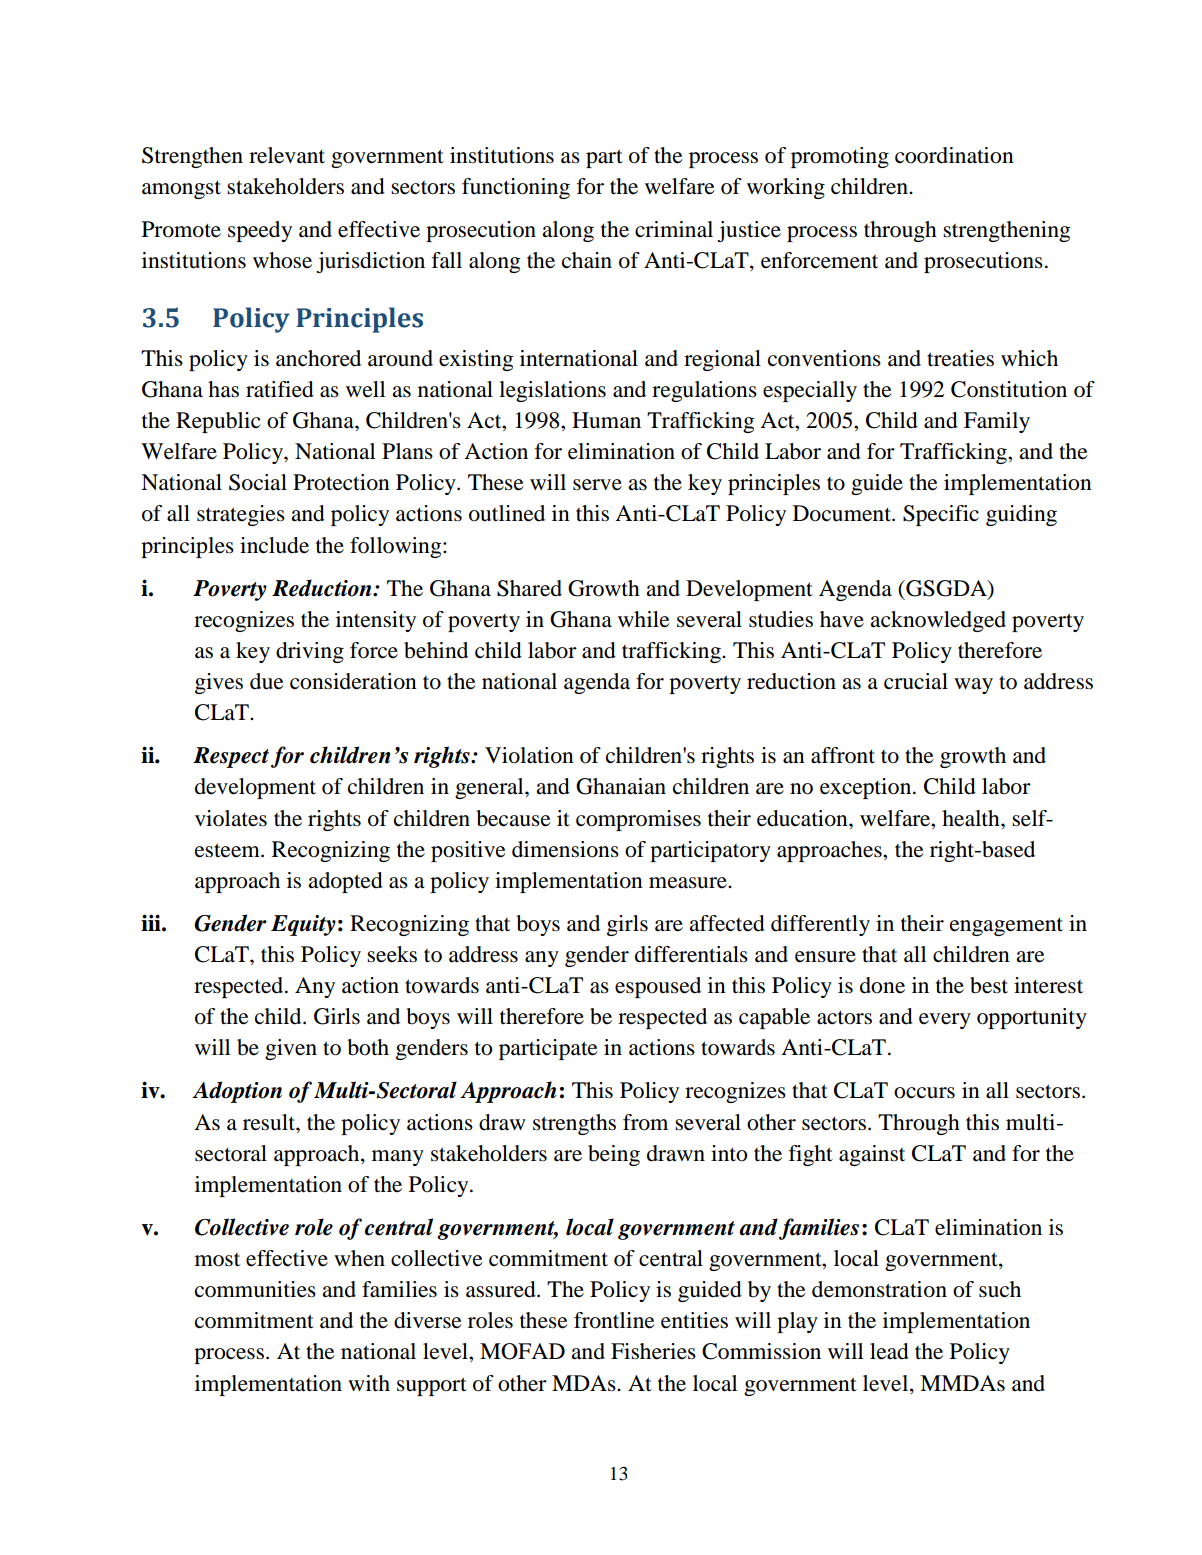 The image size is (1202, 1555). Describe the element at coordinates (255, 1289) in the screenshot. I see `communities` at that location.
